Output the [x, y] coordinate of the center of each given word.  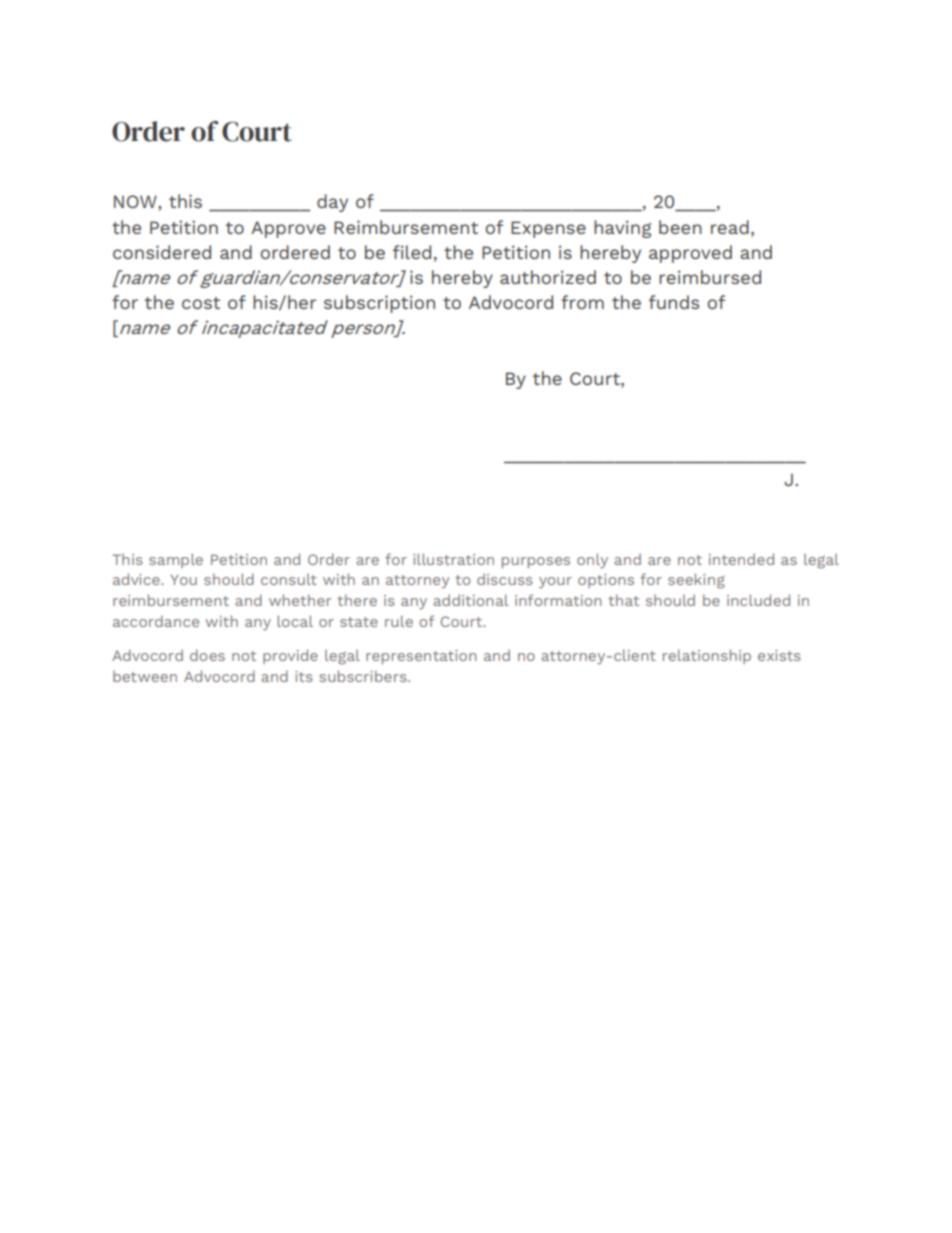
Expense [548, 229]
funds [674, 302]
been [680, 227]
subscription [379, 304]
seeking [696, 581]
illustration [453, 559]
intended [741, 559]
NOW [136, 201]
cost [201, 303]
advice [137, 579]
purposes [536, 562]
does [207, 655]
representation [421, 657]
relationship [707, 656]
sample [176, 560]
